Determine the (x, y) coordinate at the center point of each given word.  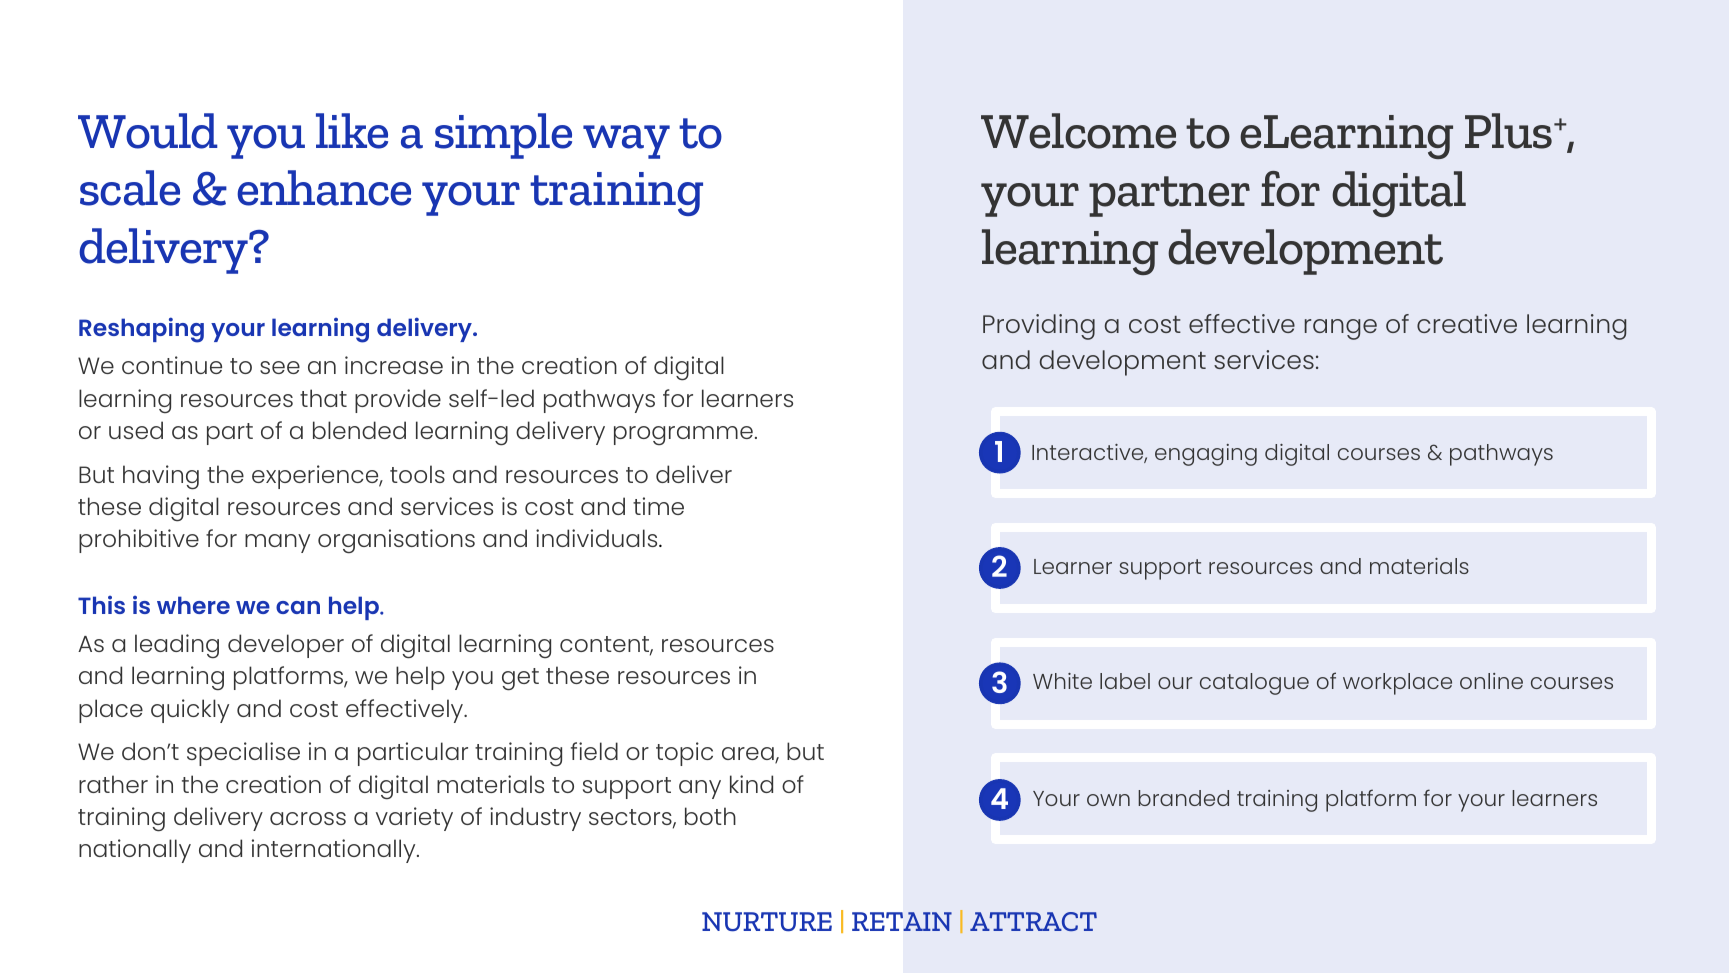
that (323, 398)
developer (286, 646)
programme (683, 435)
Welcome (1078, 131)
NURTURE (767, 922)
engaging (1206, 455)
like (352, 131)
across (308, 818)
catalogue (1254, 684)
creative (1467, 323)
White (1062, 681)
